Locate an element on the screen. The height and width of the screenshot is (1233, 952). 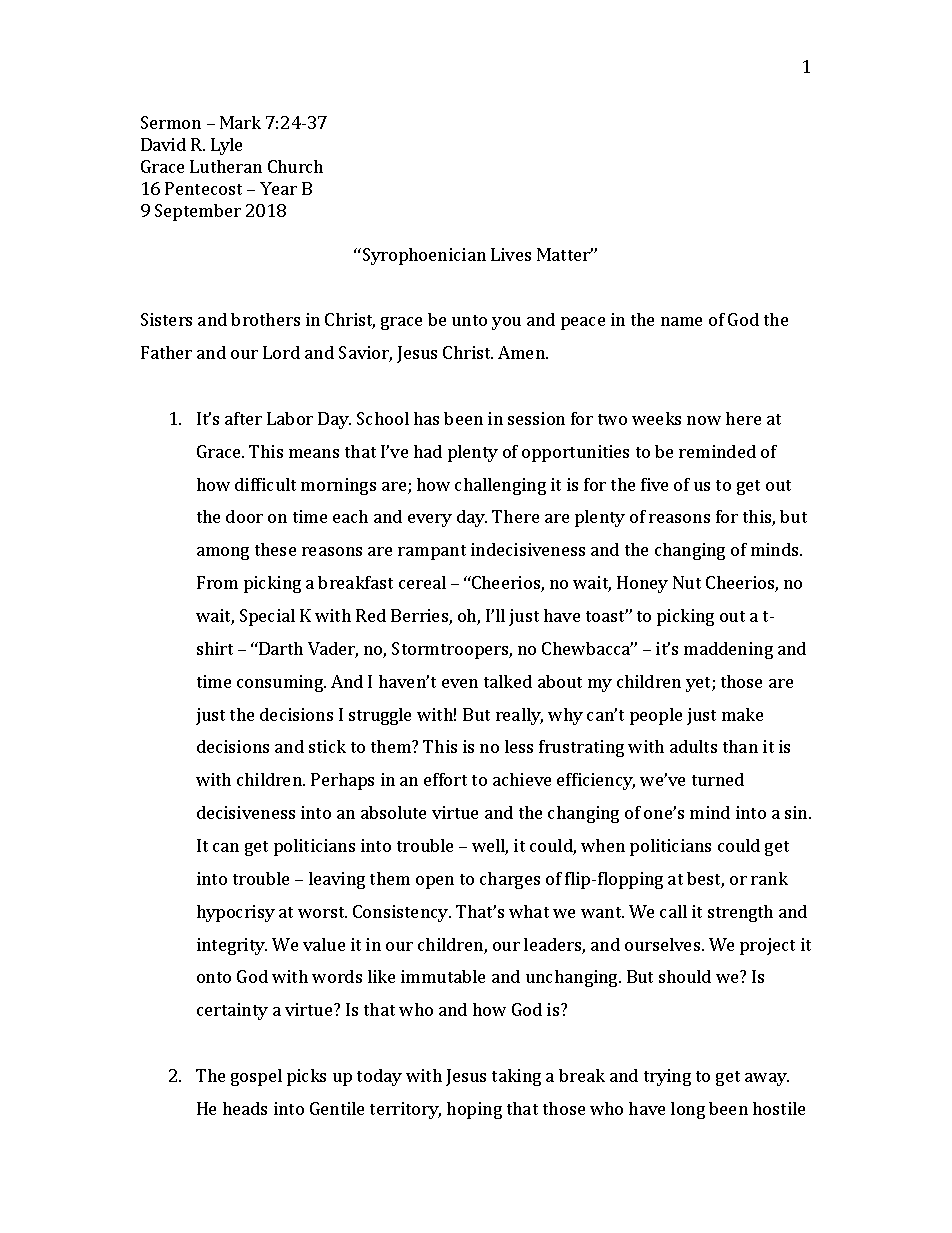
rank is located at coordinates (769, 878).
